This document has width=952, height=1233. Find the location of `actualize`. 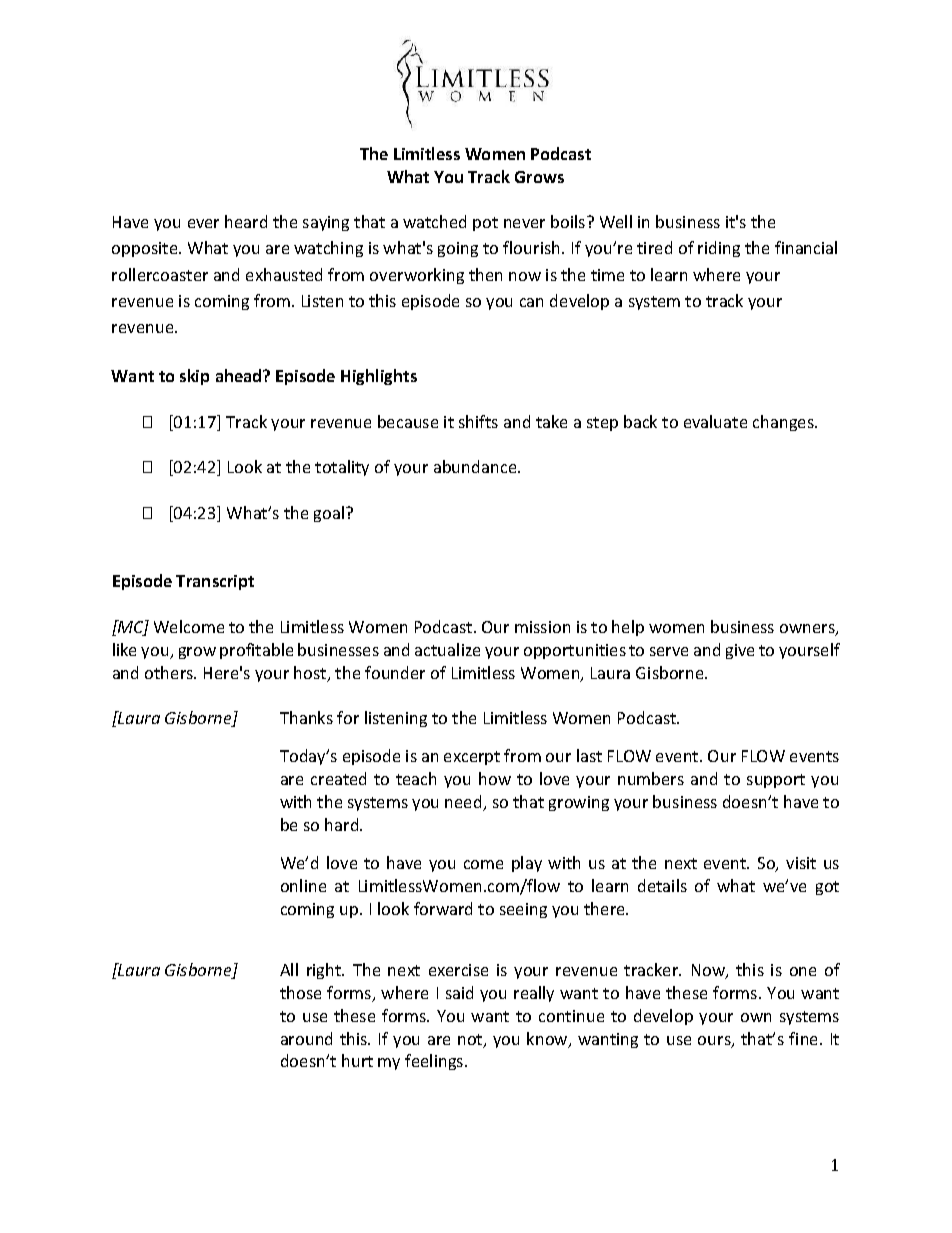

actualize is located at coordinates (447, 649).
